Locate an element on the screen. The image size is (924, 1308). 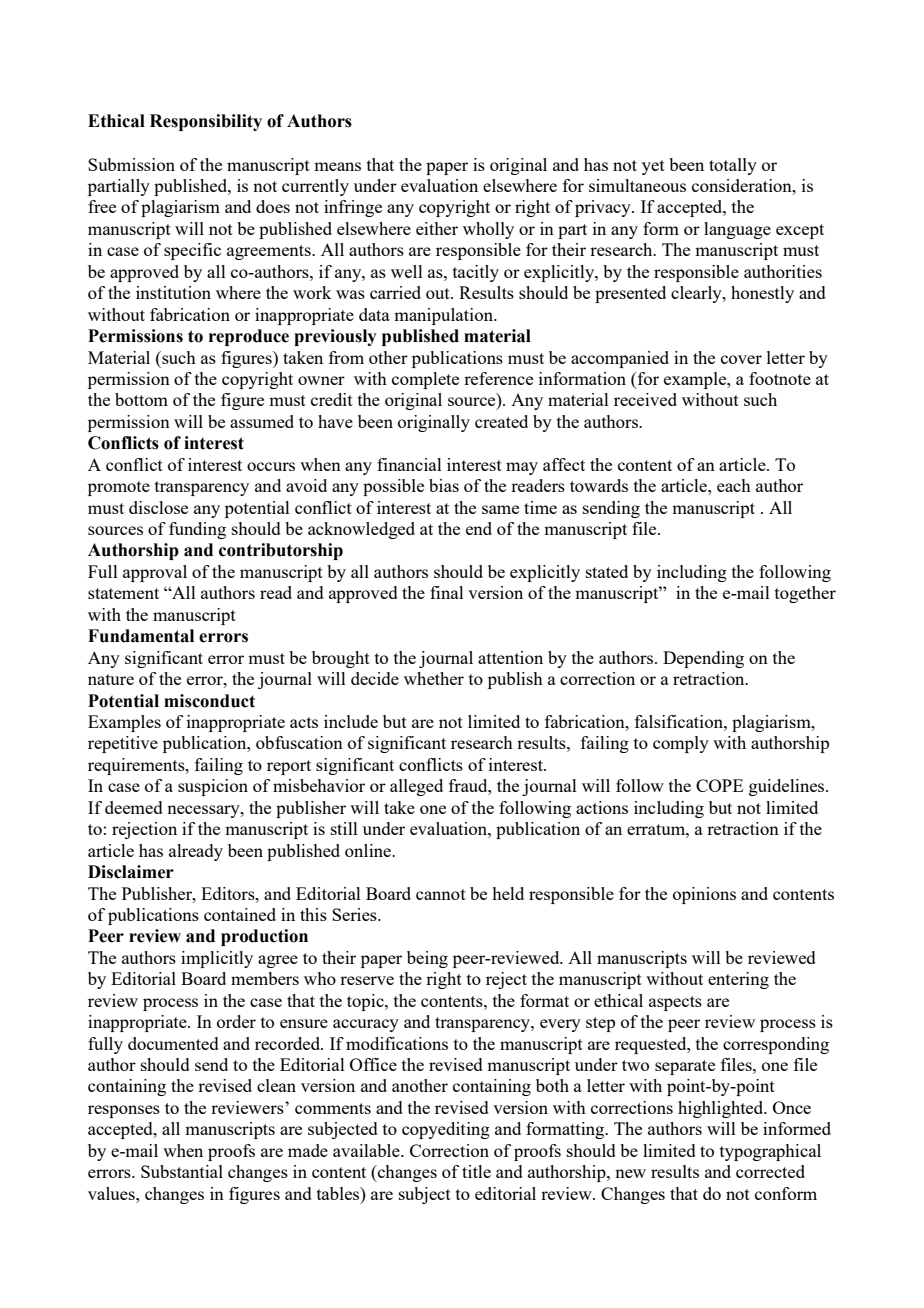
totally is located at coordinates (733, 166).
